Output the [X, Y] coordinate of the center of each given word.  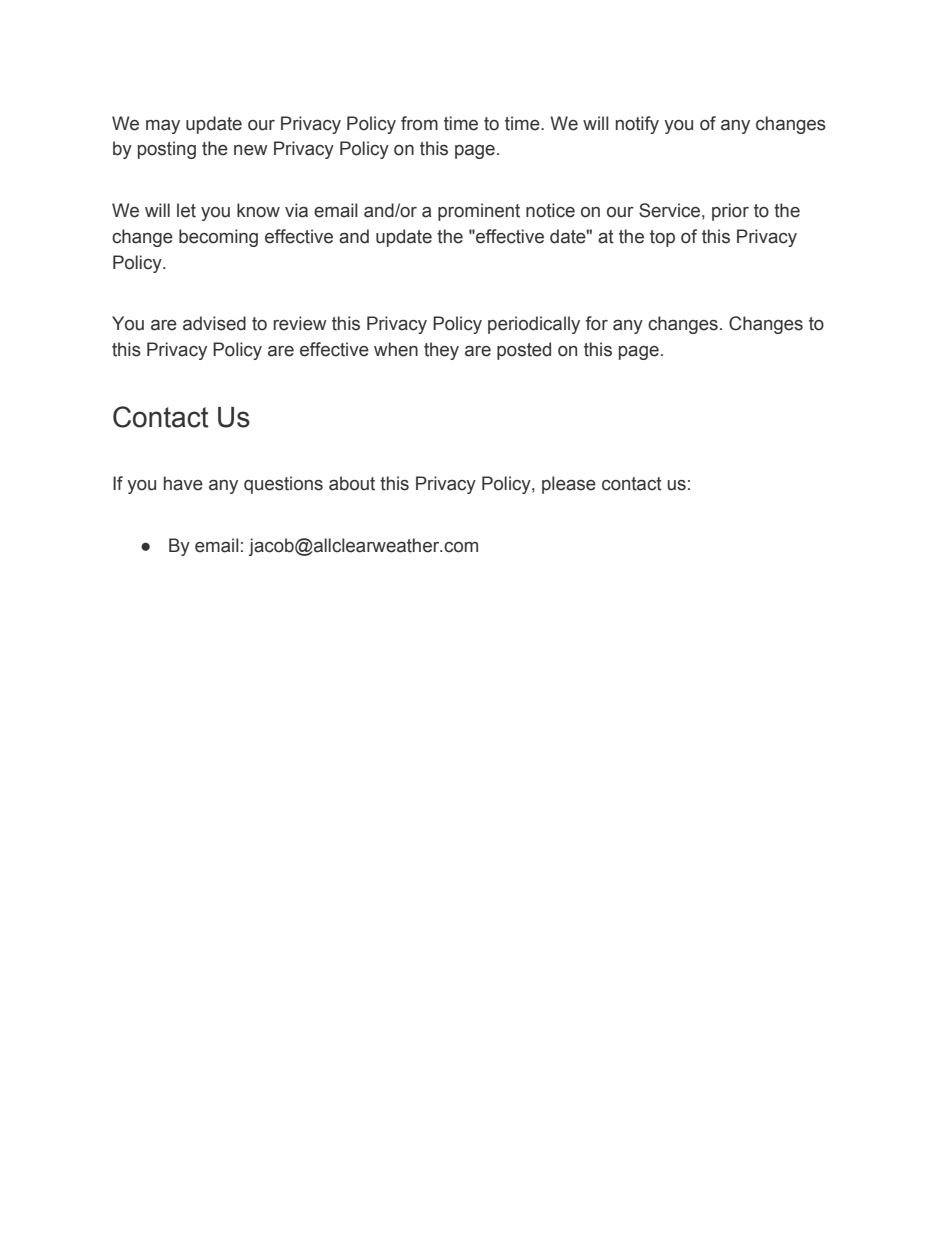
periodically [534, 325]
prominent [479, 212]
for [597, 323]
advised [214, 323]
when [396, 349]
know [258, 210]
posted [524, 351]
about [352, 483]
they [441, 351]
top [662, 238]
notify [637, 125]
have [183, 483]
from [419, 123]
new [251, 150]
